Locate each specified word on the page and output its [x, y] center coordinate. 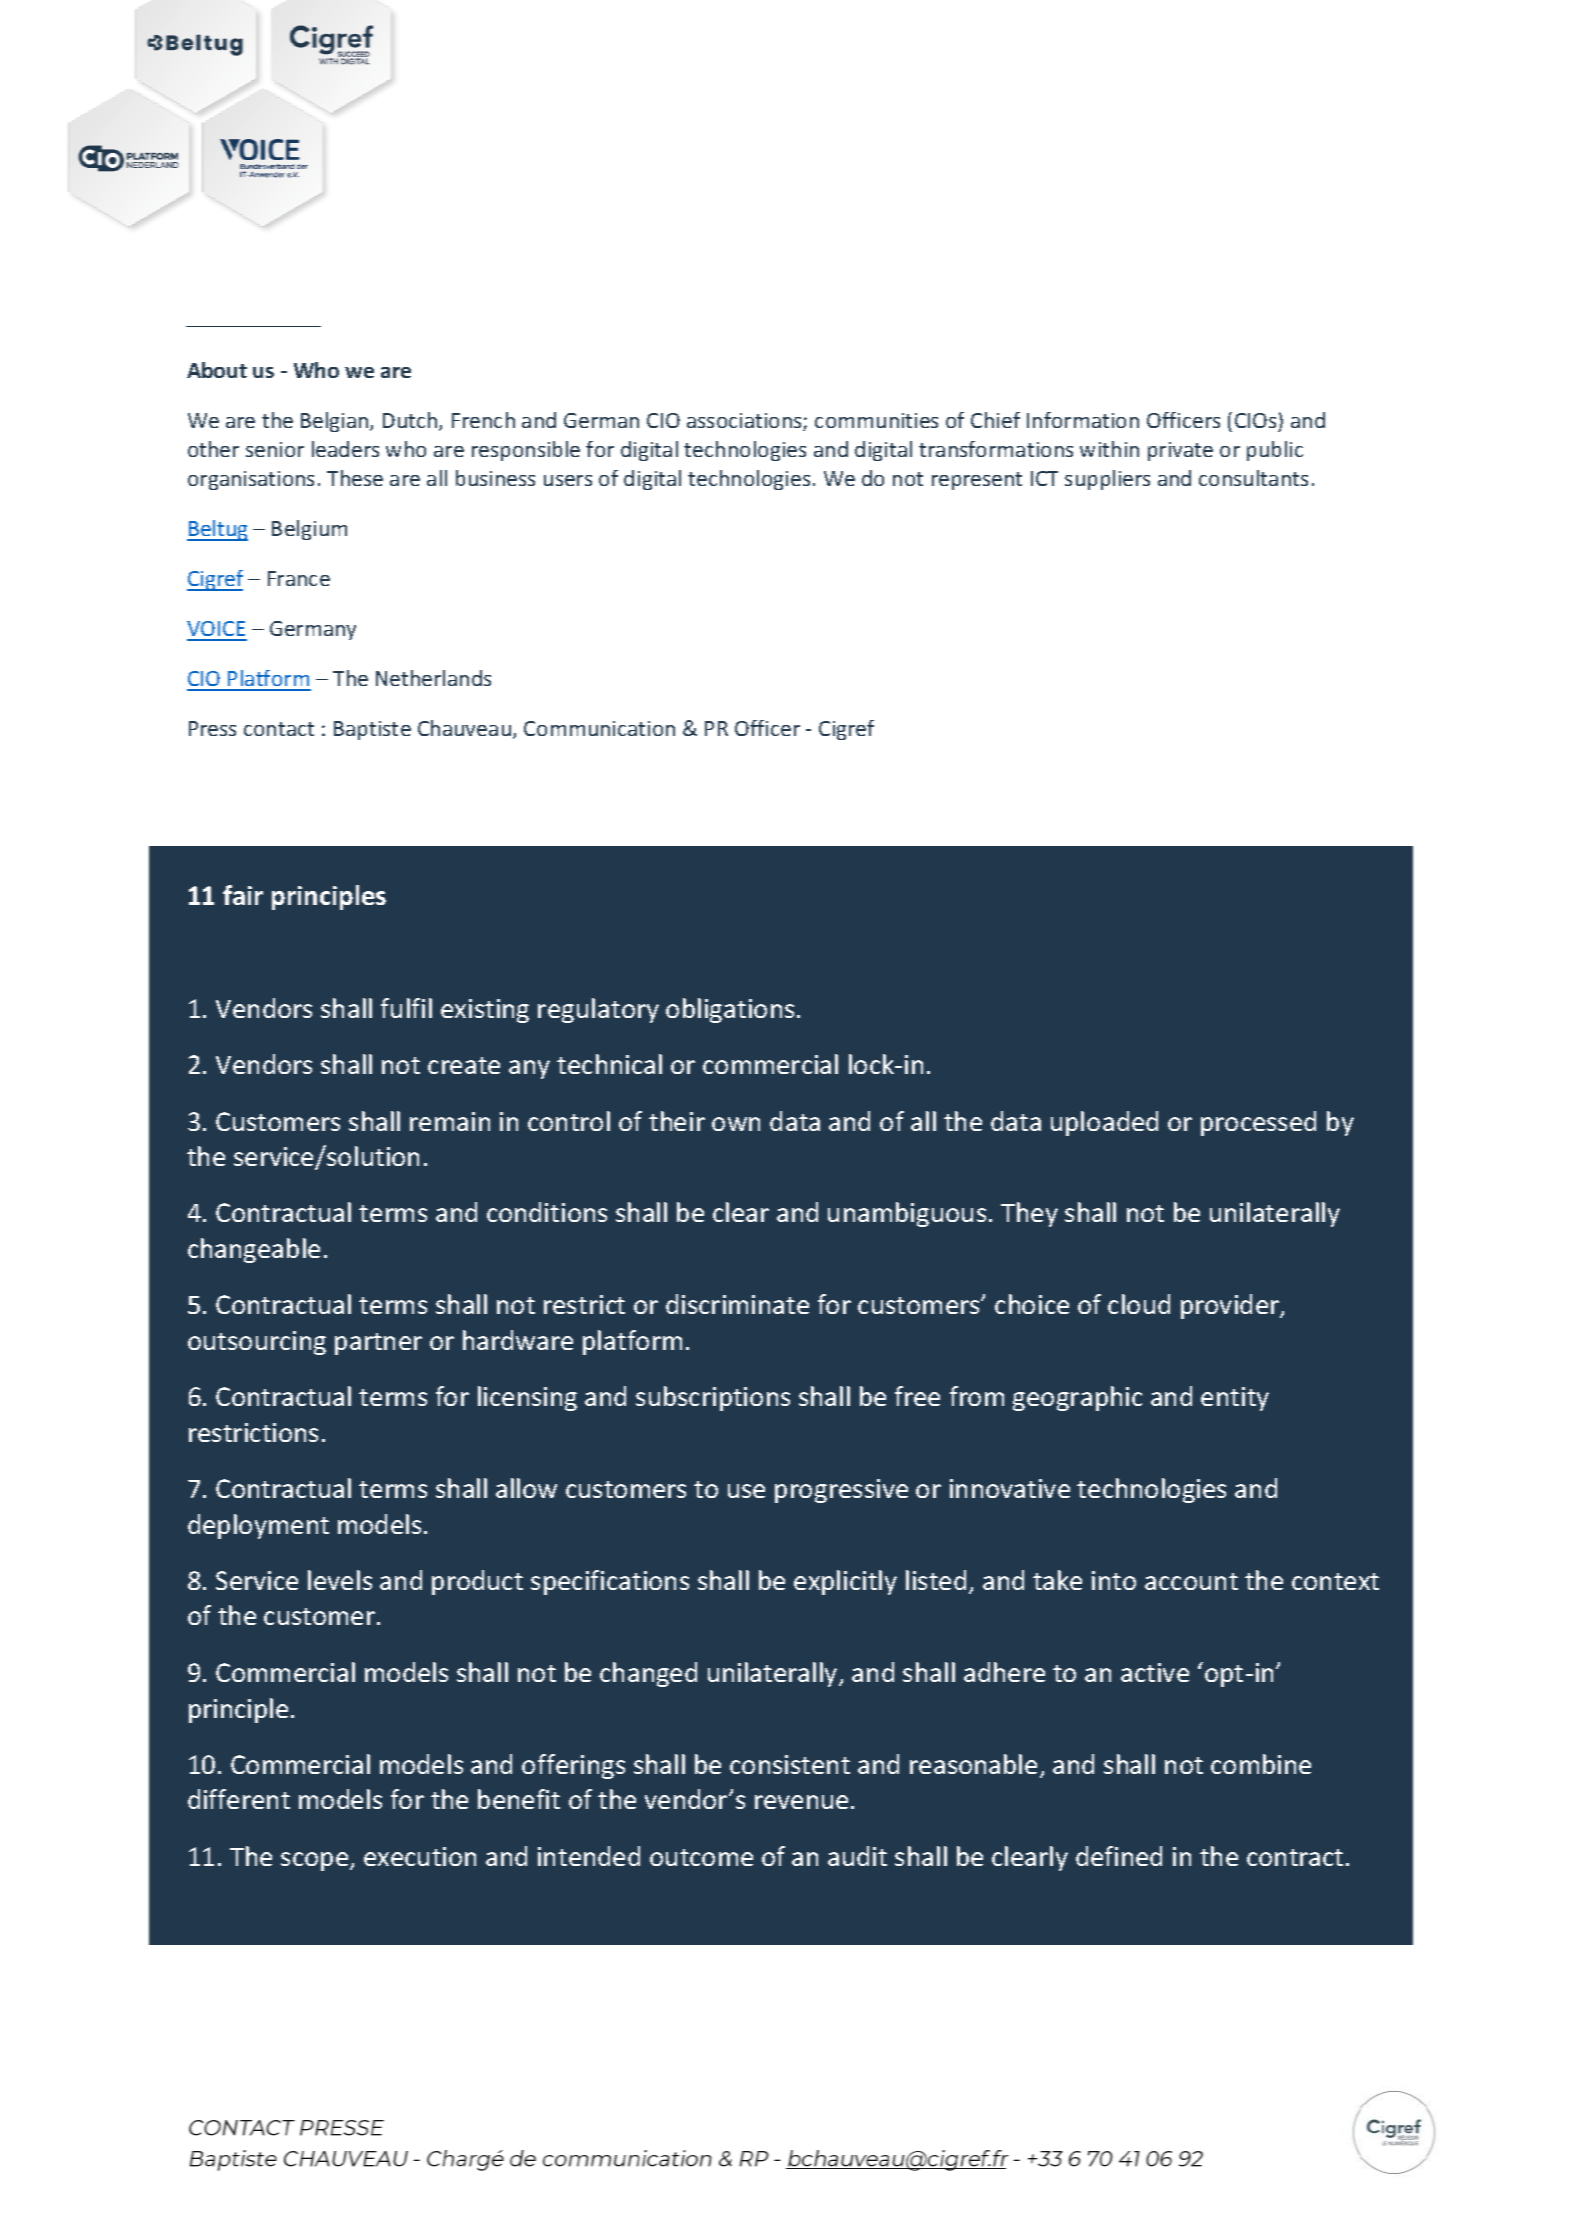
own [736, 1124]
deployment [258, 1526]
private [1180, 451]
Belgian [336, 422]
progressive [841, 1491]
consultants [1253, 478]
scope [316, 1861]
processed [1258, 1123]
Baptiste [372, 730]
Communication [599, 728]
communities [876, 420]
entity [1235, 1399]
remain [450, 1121]
